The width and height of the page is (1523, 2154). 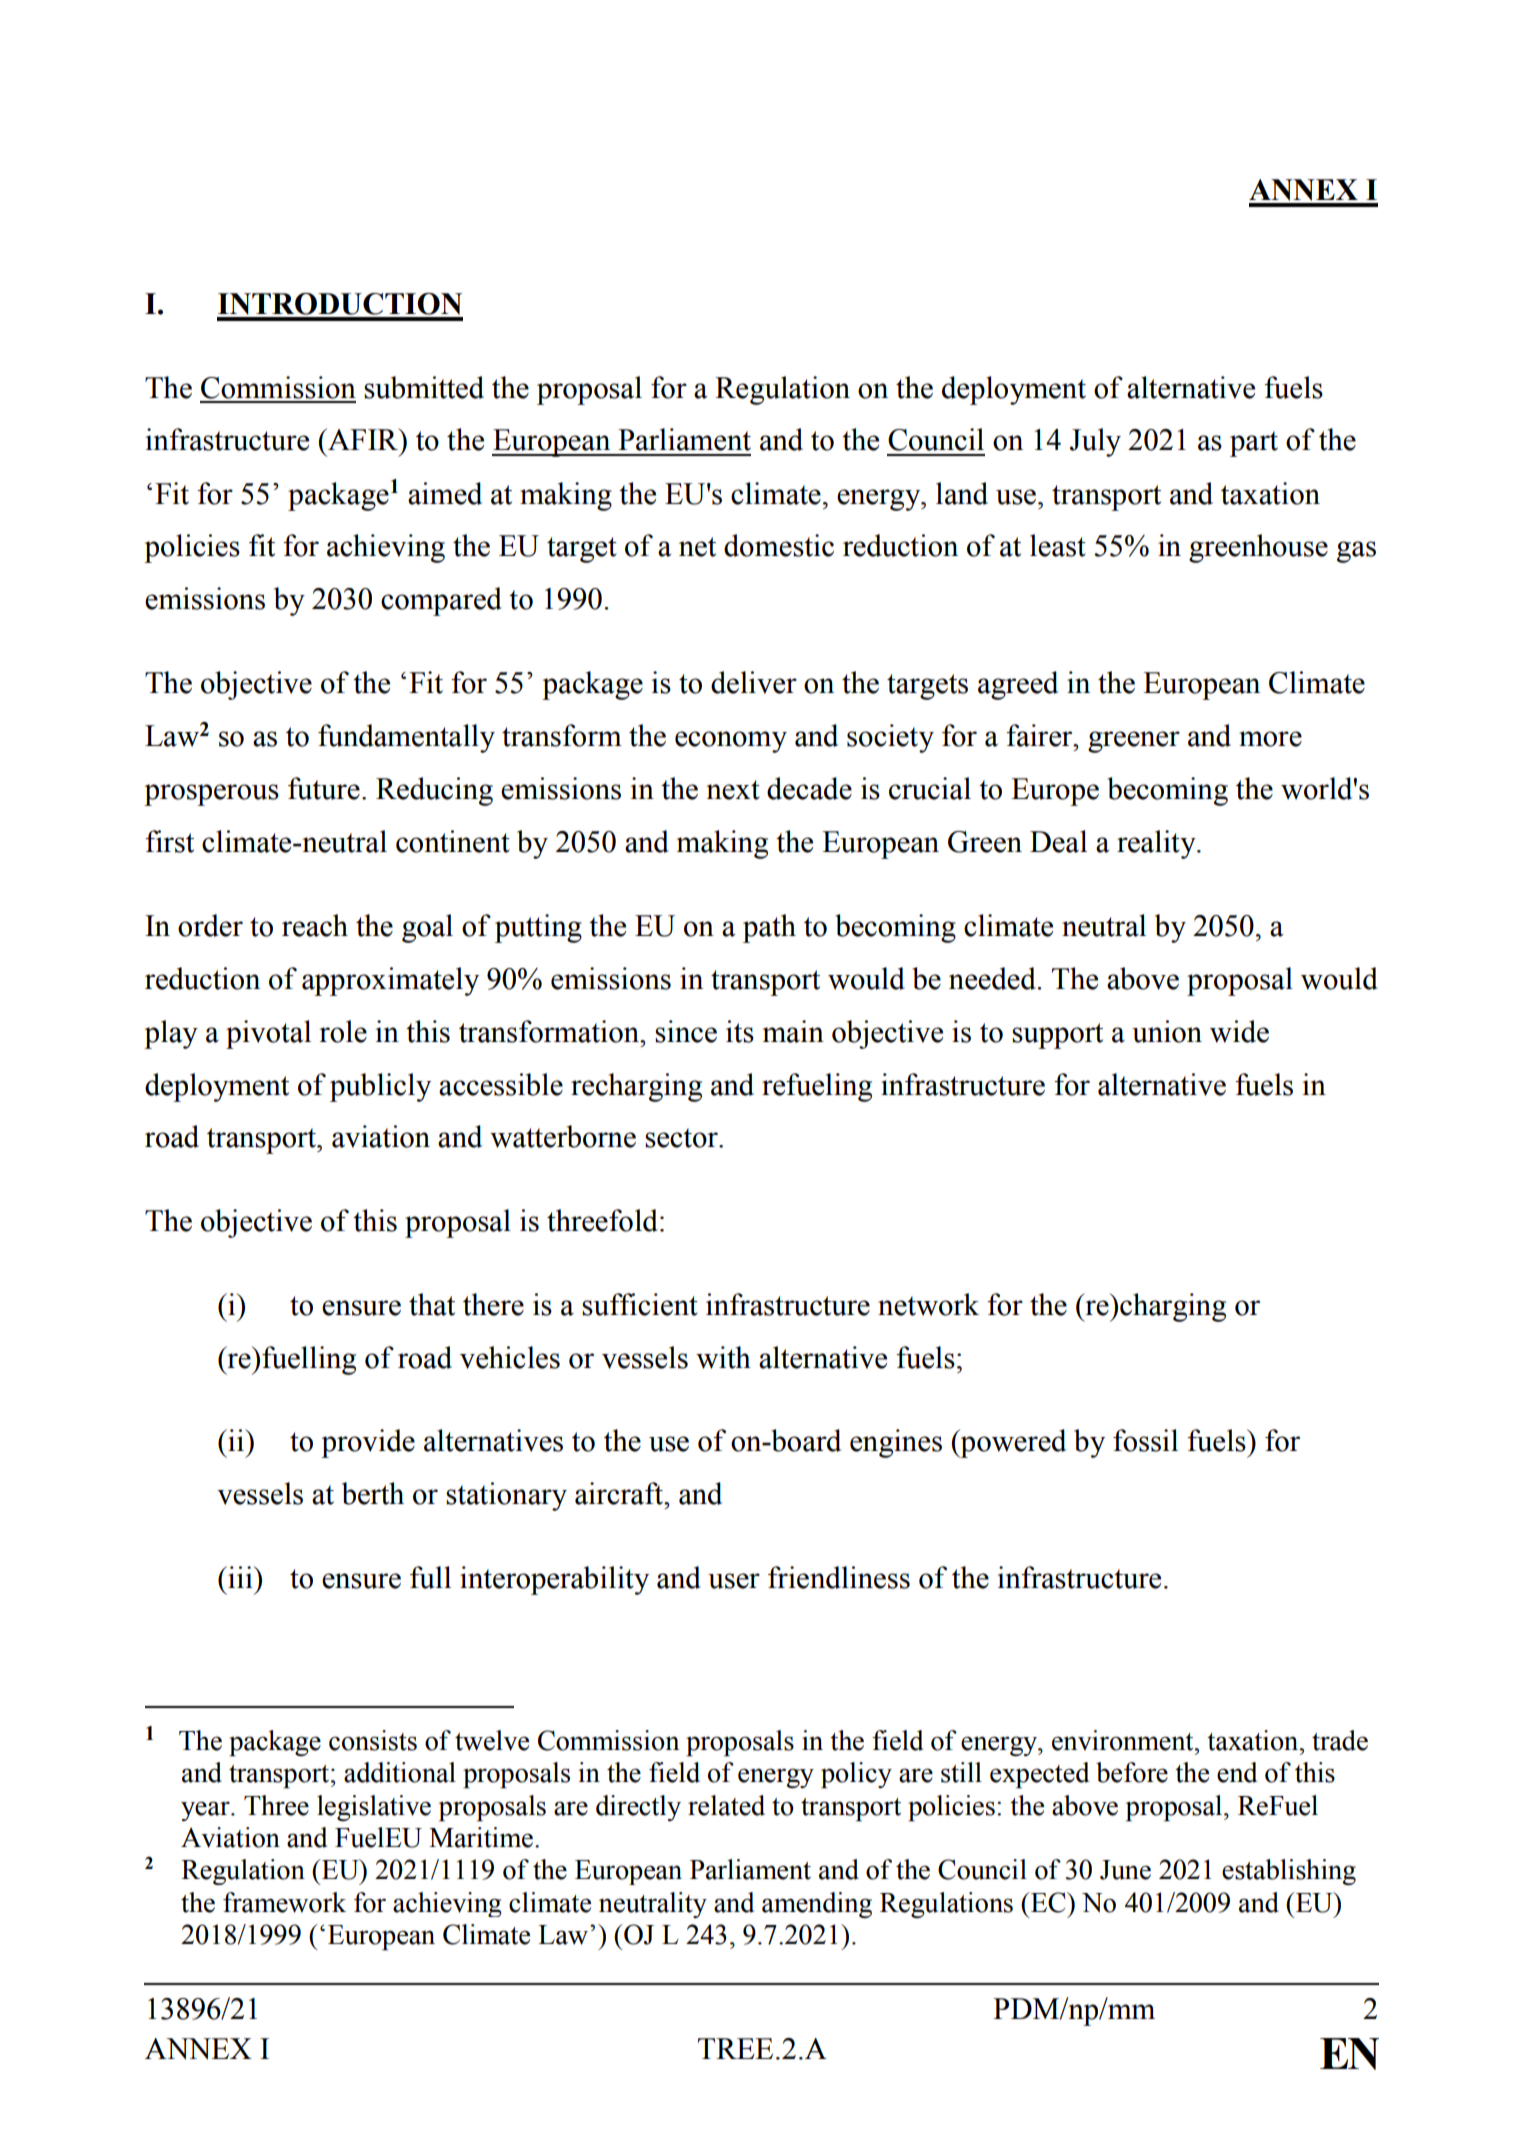 I want to click on submitted, so click(x=424, y=387).
